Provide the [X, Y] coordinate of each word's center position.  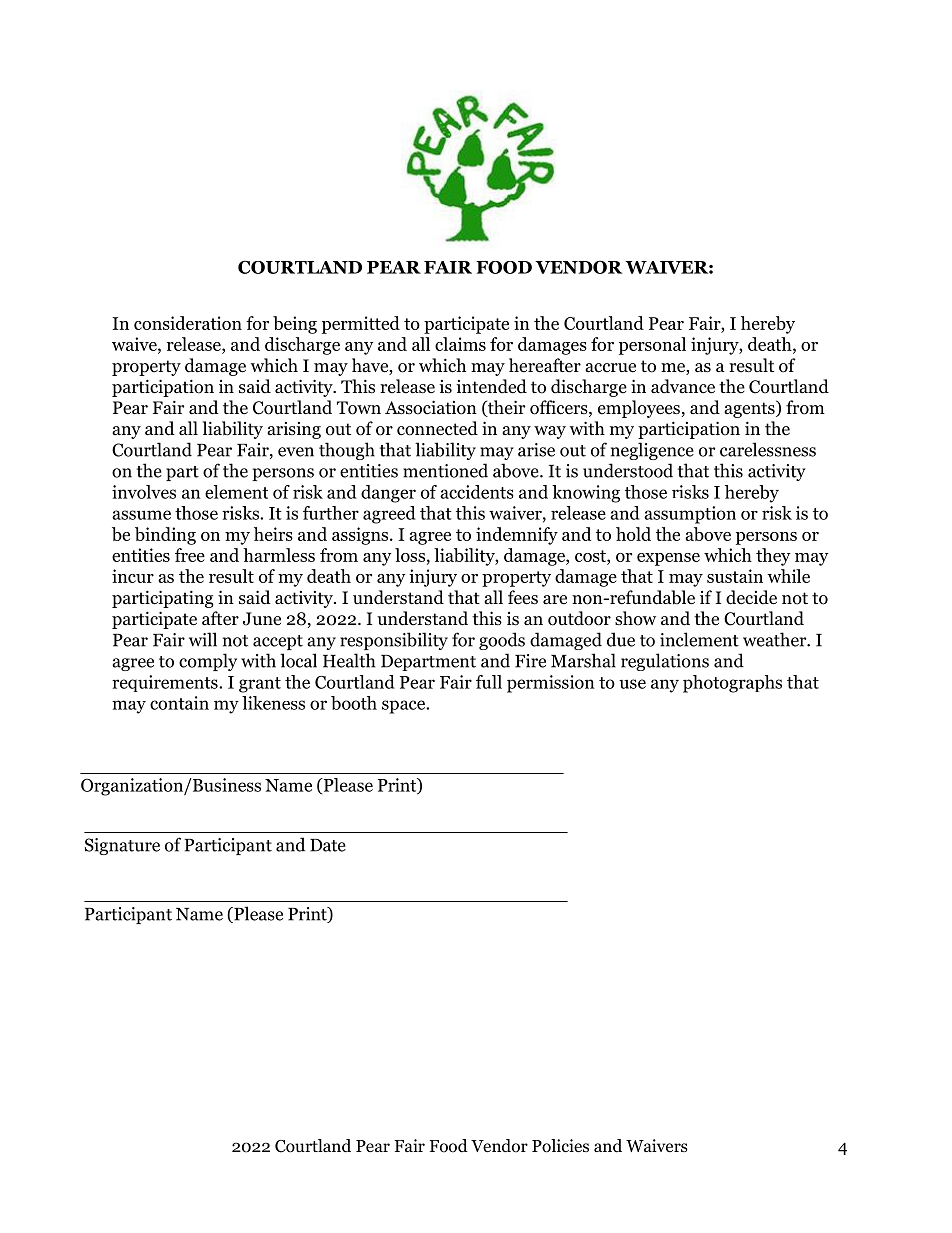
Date [328, 845]
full [489, 682]
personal [652, 346]
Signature [122, 846]
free [190, 555]
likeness [273, 703]
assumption [690, 515]
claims [460, 344]
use [632, 684]
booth [354, 703]
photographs [732, 684]
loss [410, 555]
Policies [560, 1146]
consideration [188, 323]
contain [179, 703]
